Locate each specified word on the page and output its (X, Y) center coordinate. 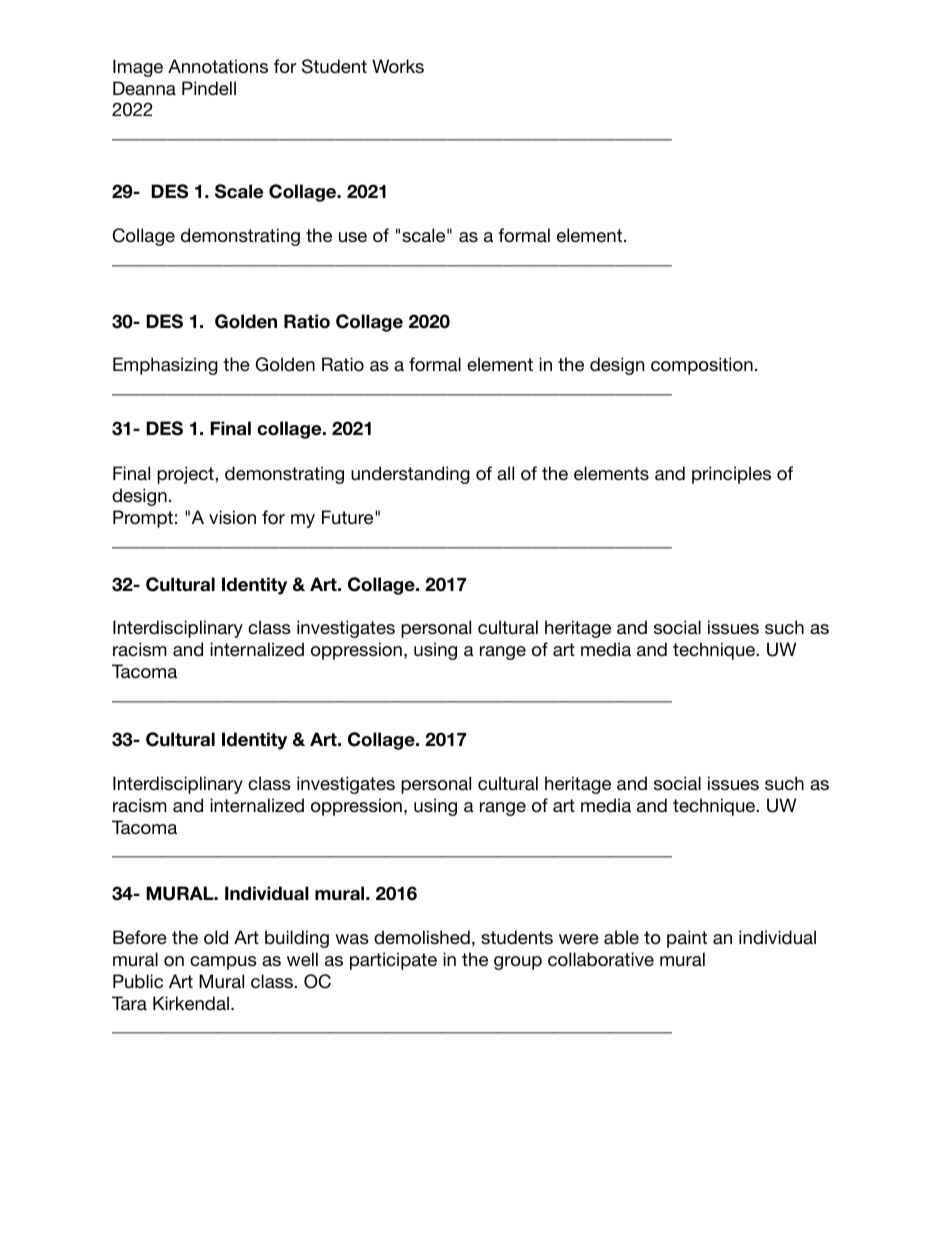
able (621, 937)
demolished (422, 937)
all (505, 473)
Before (140, 937)
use (353, 237)
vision (232, 517)
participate (393, 961)
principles (731, 475)
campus (223, 963)
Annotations (218, 66)
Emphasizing (165, 366)
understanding (410, 475)
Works (398, 66)
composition (702, 366)
